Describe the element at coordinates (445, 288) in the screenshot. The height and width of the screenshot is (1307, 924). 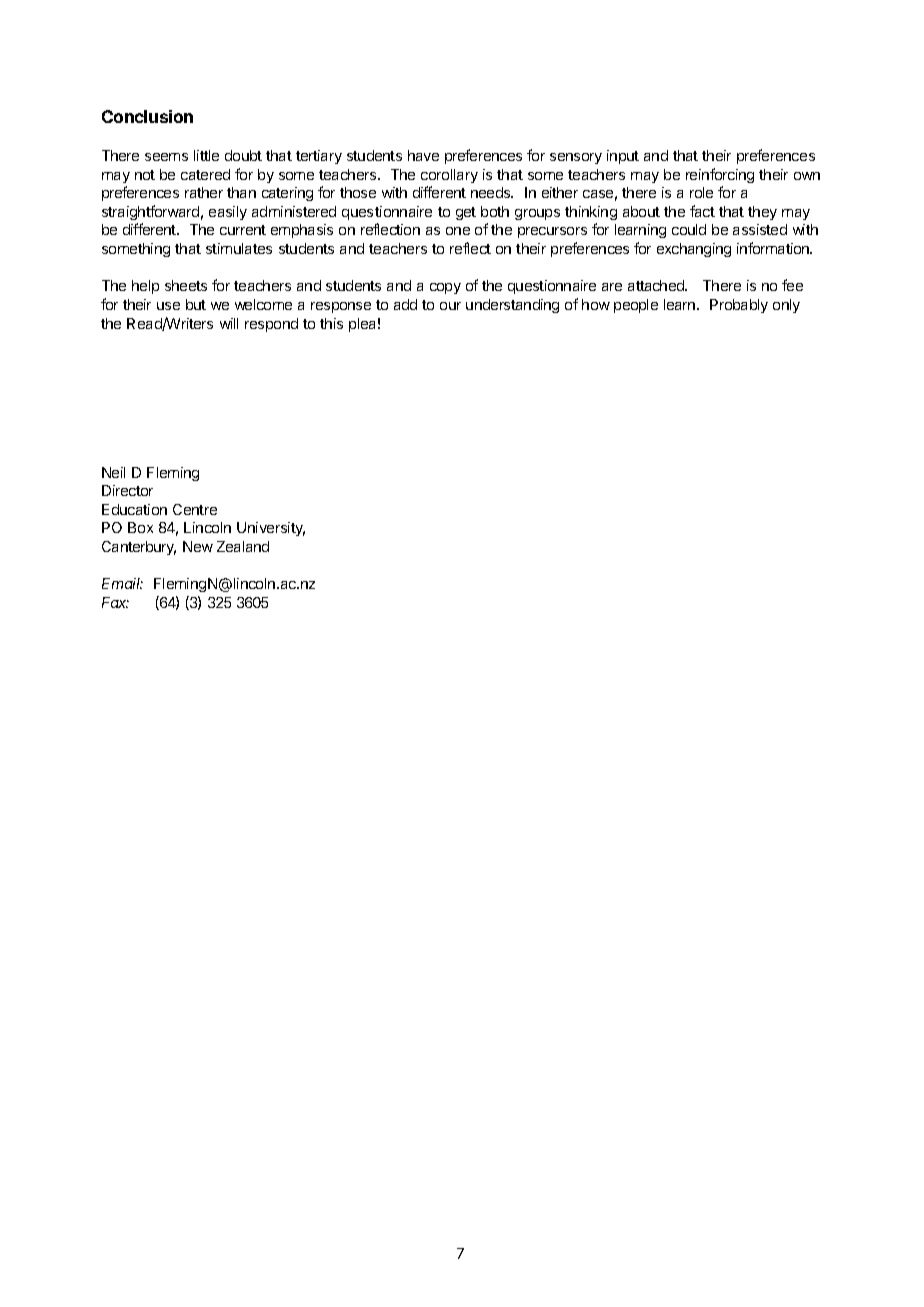
I see `copy` at that location.
